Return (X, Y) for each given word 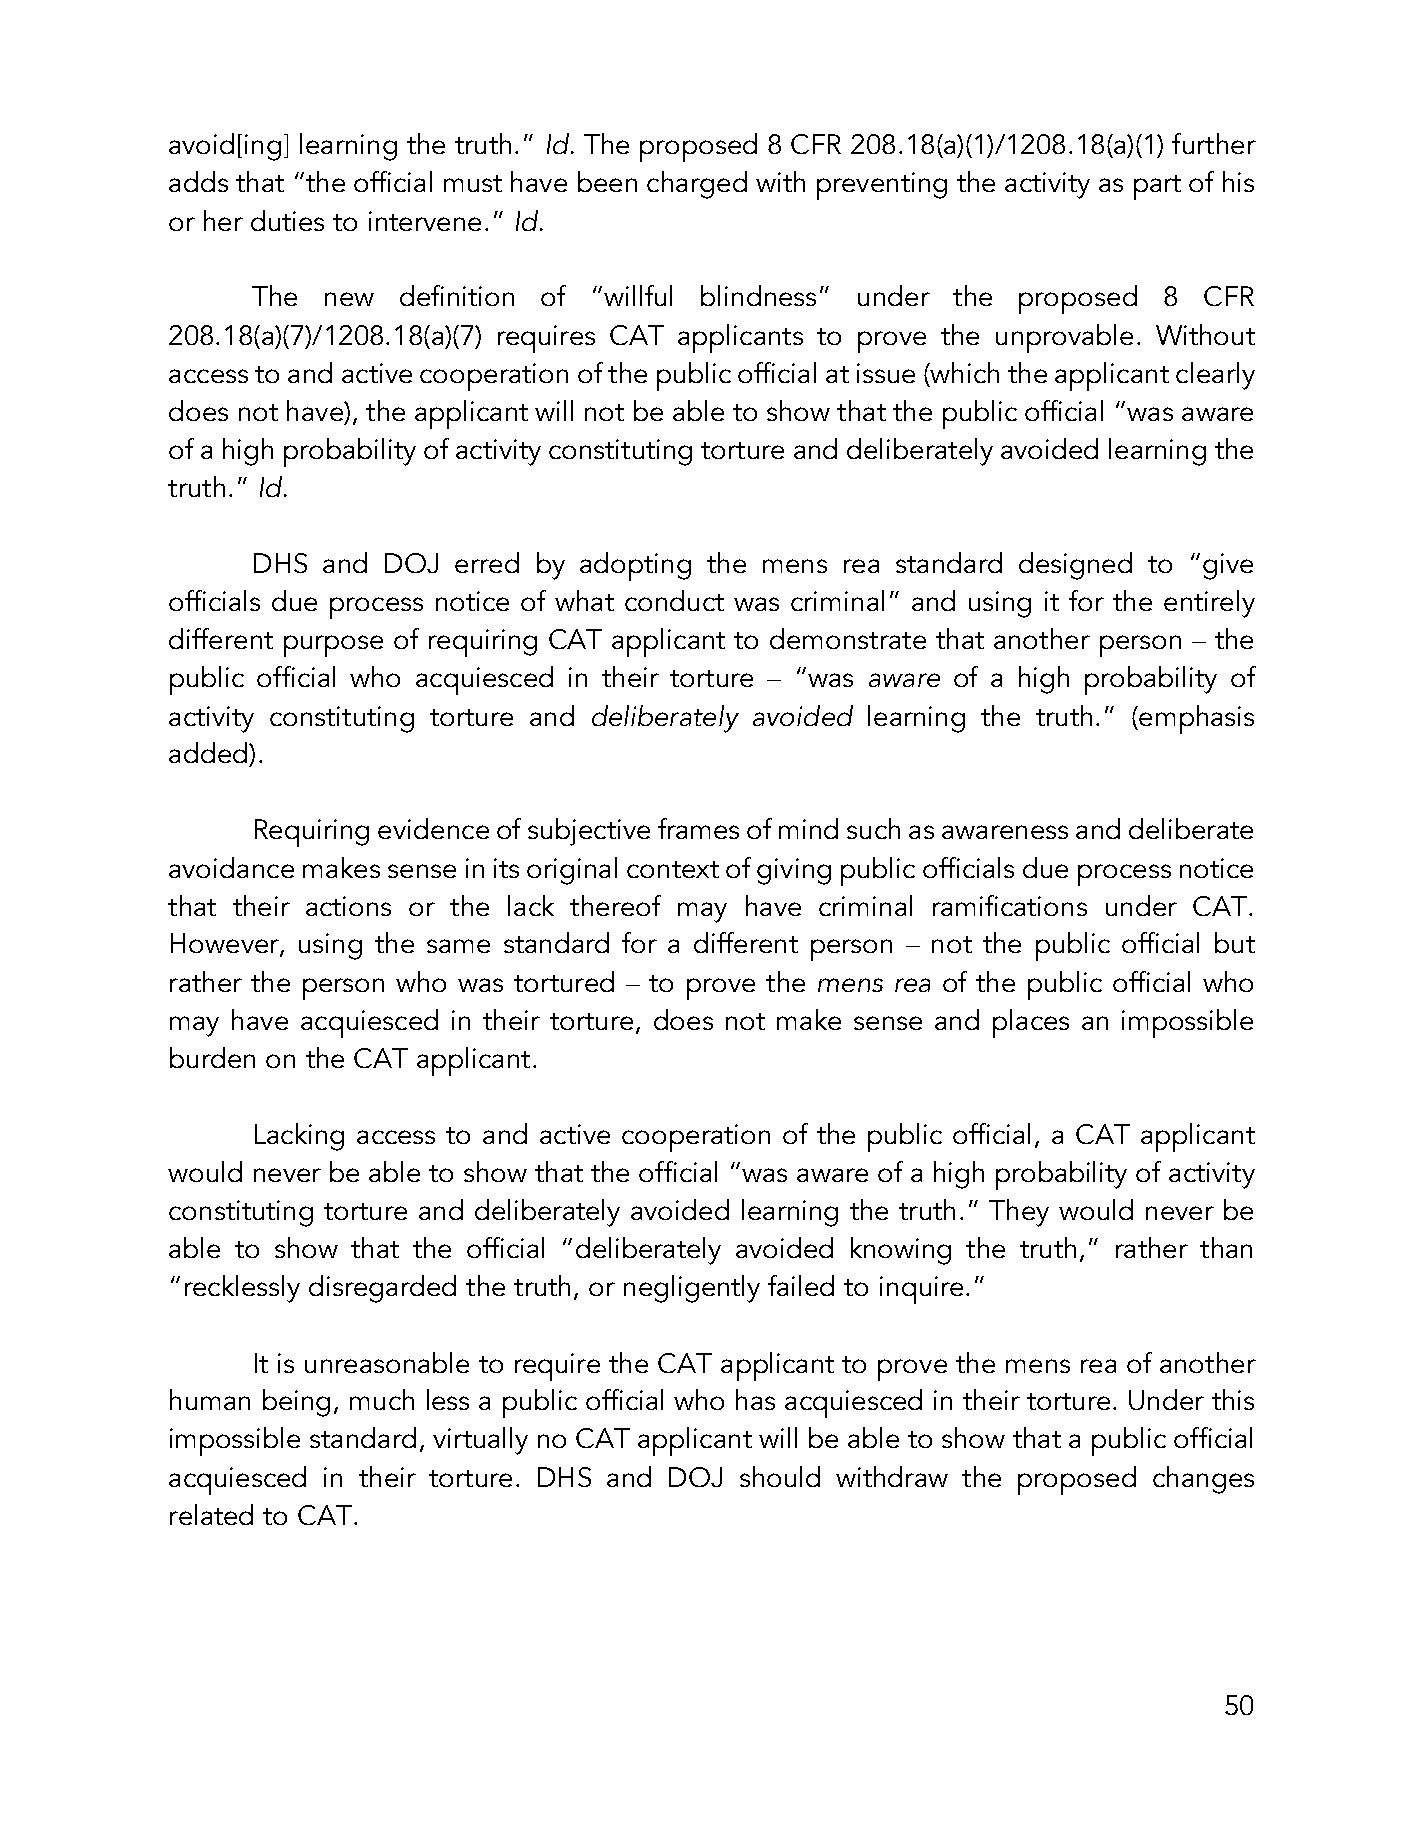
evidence (433, 828)
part (1157, 187)
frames (698, 828)
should (780, 1476)
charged (697, 185)
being (296, 1403)
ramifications (1010, 905)
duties (287, 220)
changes (1203, 1480)
